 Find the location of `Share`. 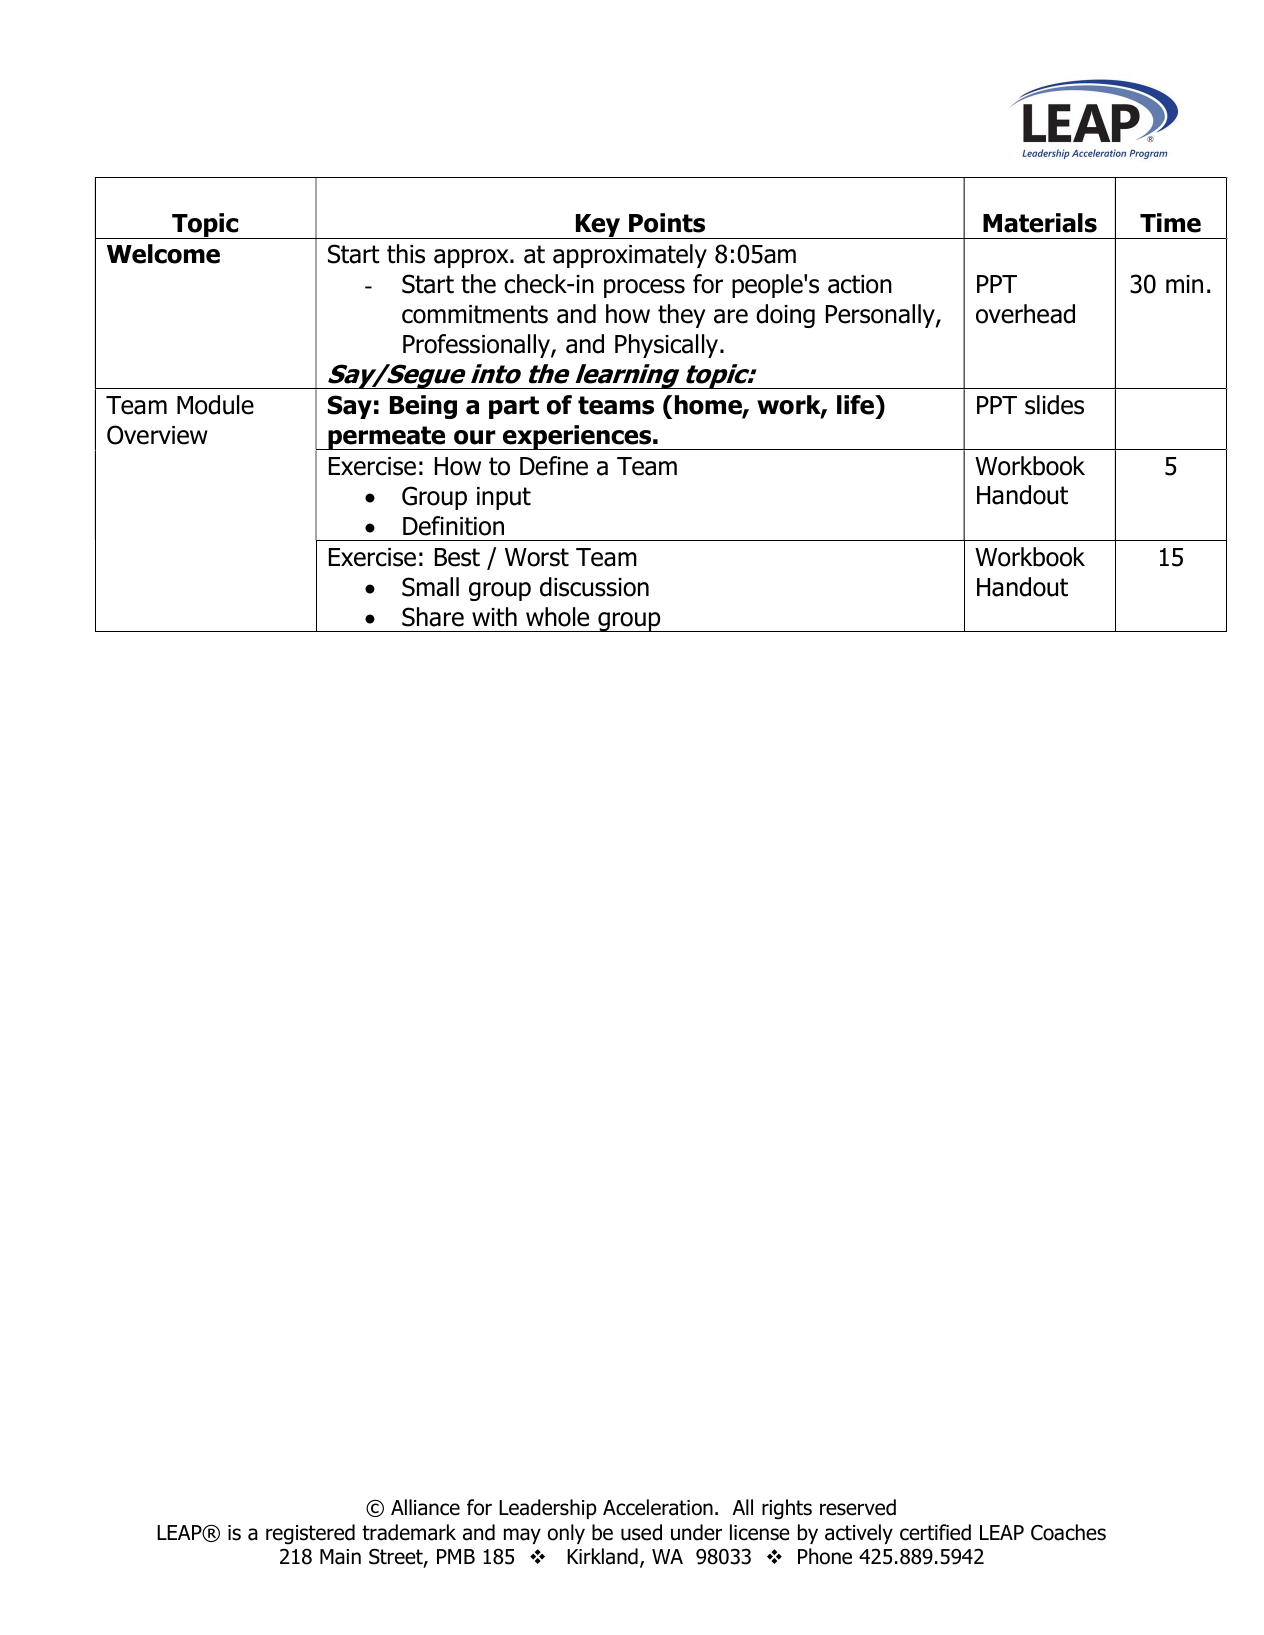

Share is located at coordinates (433, 617).
